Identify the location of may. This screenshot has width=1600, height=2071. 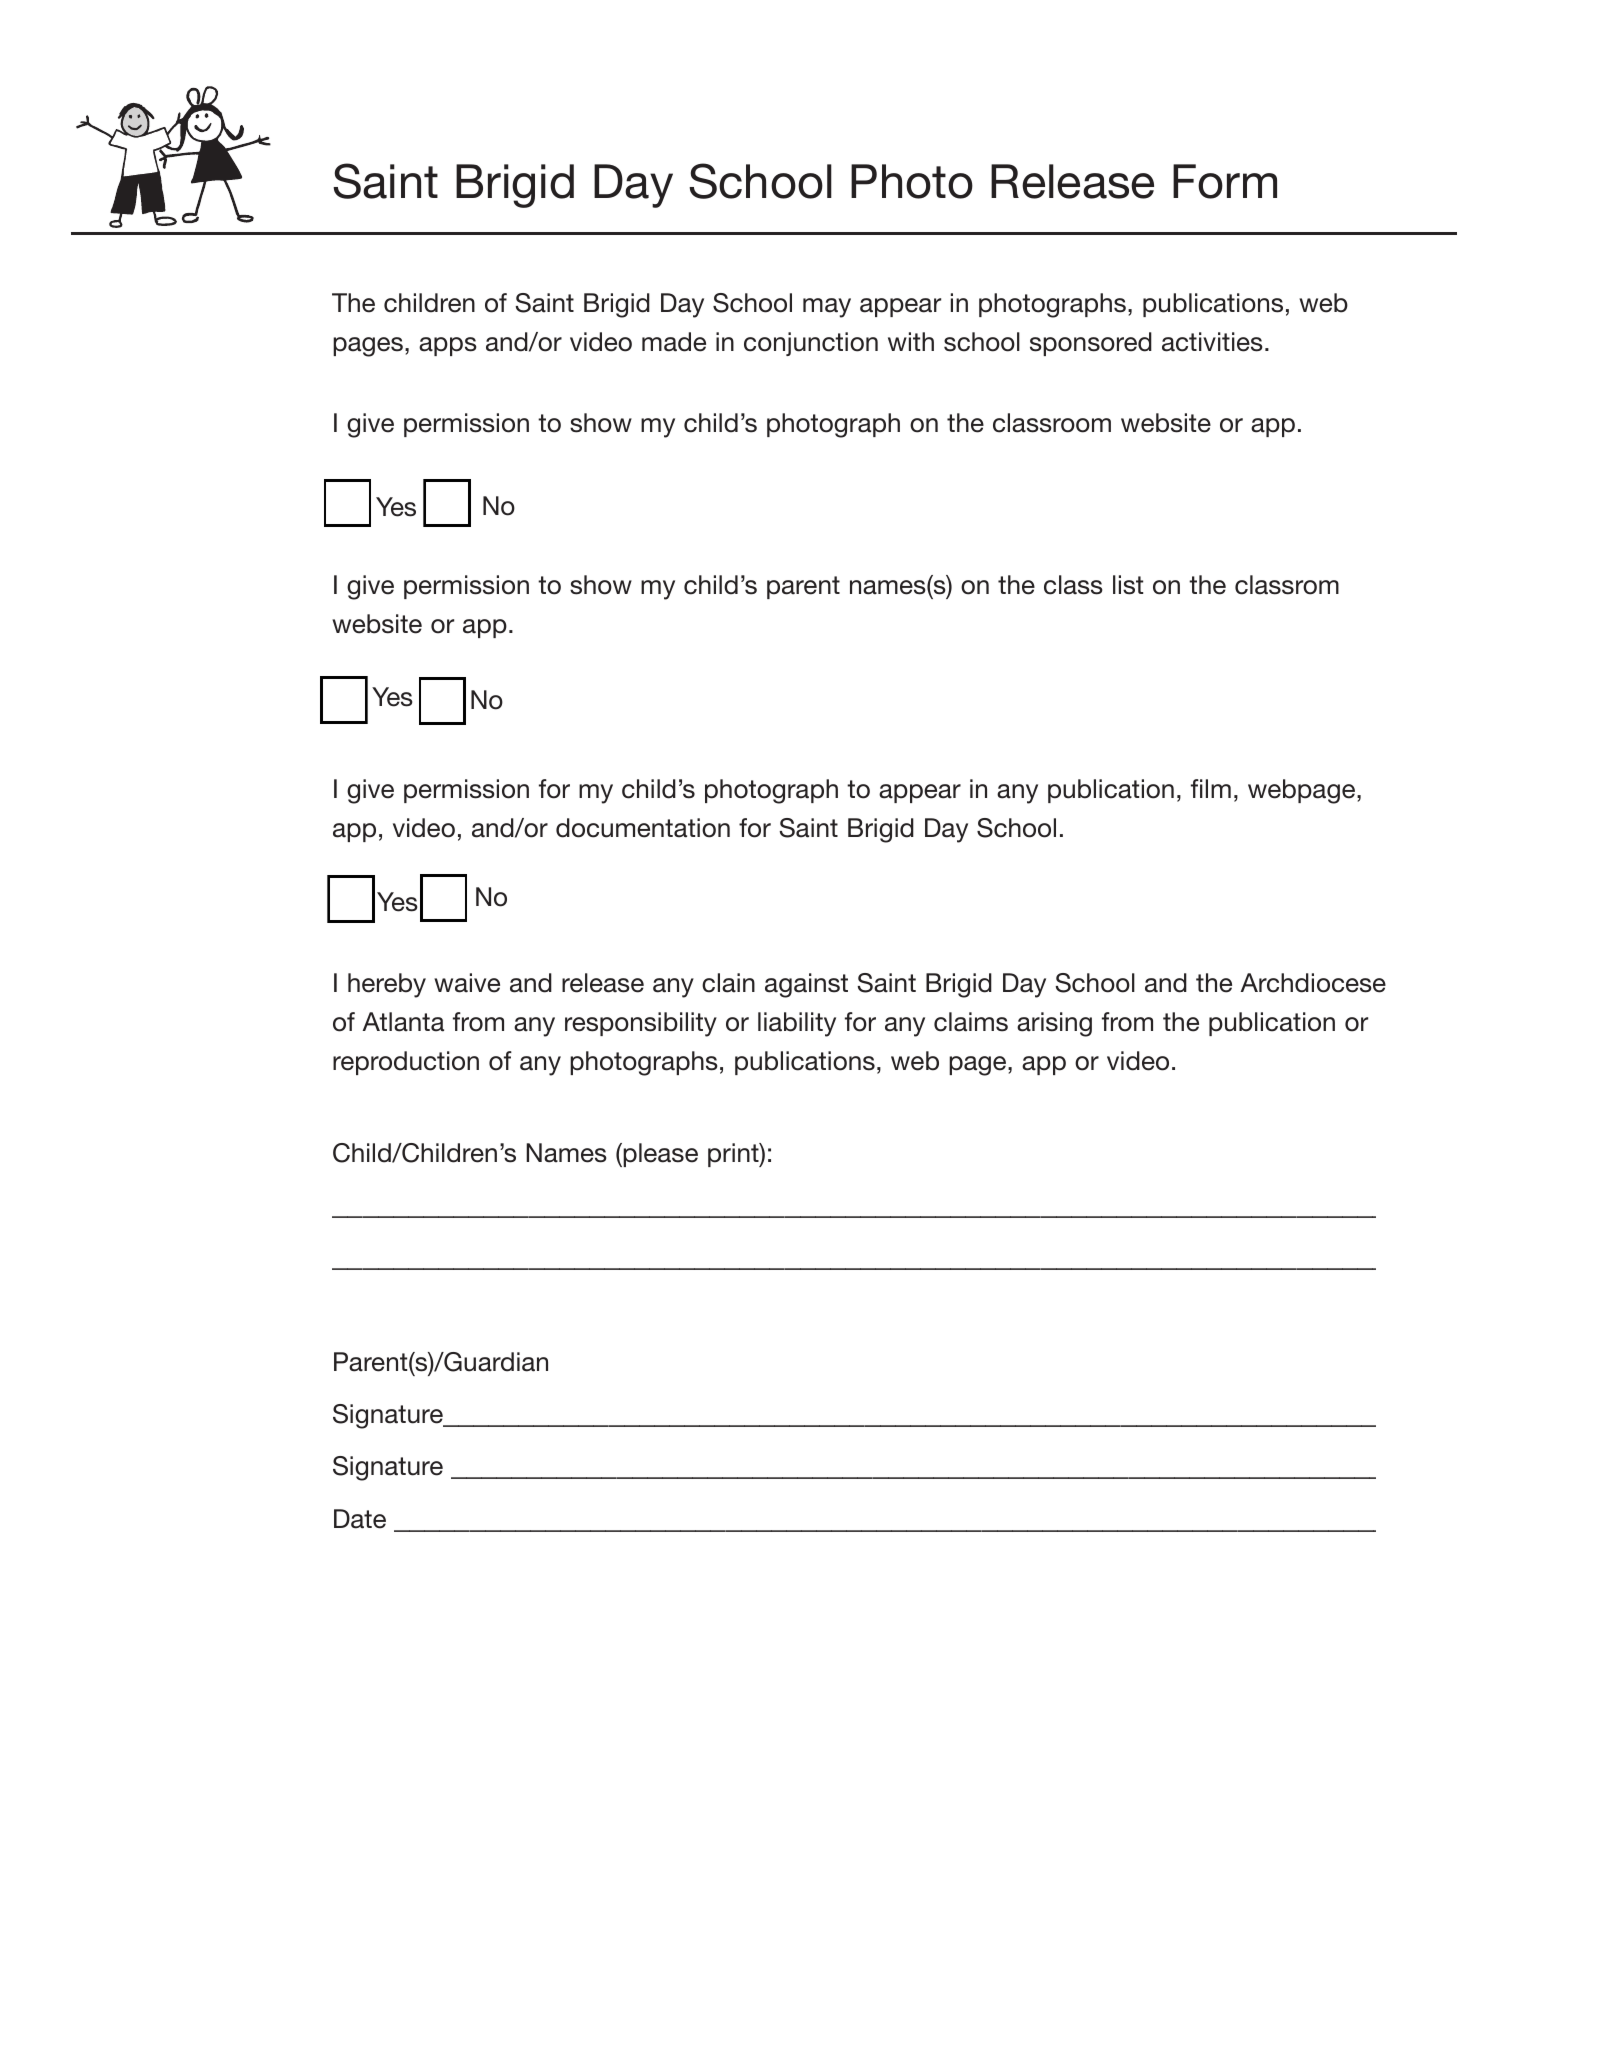
(827, 308).
